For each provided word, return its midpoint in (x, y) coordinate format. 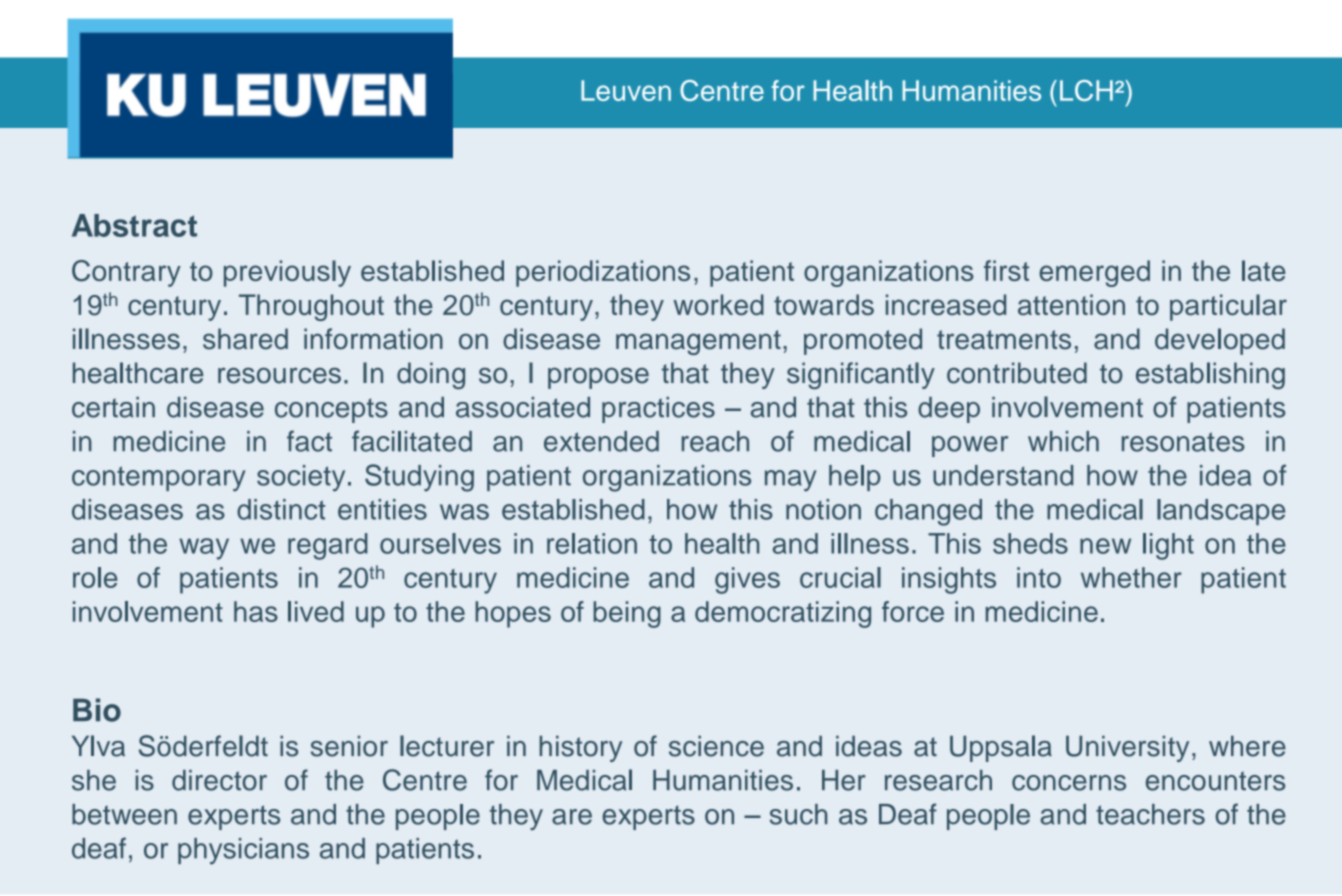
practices (658, 410)
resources (279, 375)
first (1006, 270)
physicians (243, 851)
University (1127, 748)
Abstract (134, 225)
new (1105, 546)
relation (592, 543)
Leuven (626, 90)
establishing (1210, 375)
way (204, 549)
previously (287, 273)
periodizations (603, 273)
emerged (1094, 273)
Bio (97, 710)
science (716, 746)
